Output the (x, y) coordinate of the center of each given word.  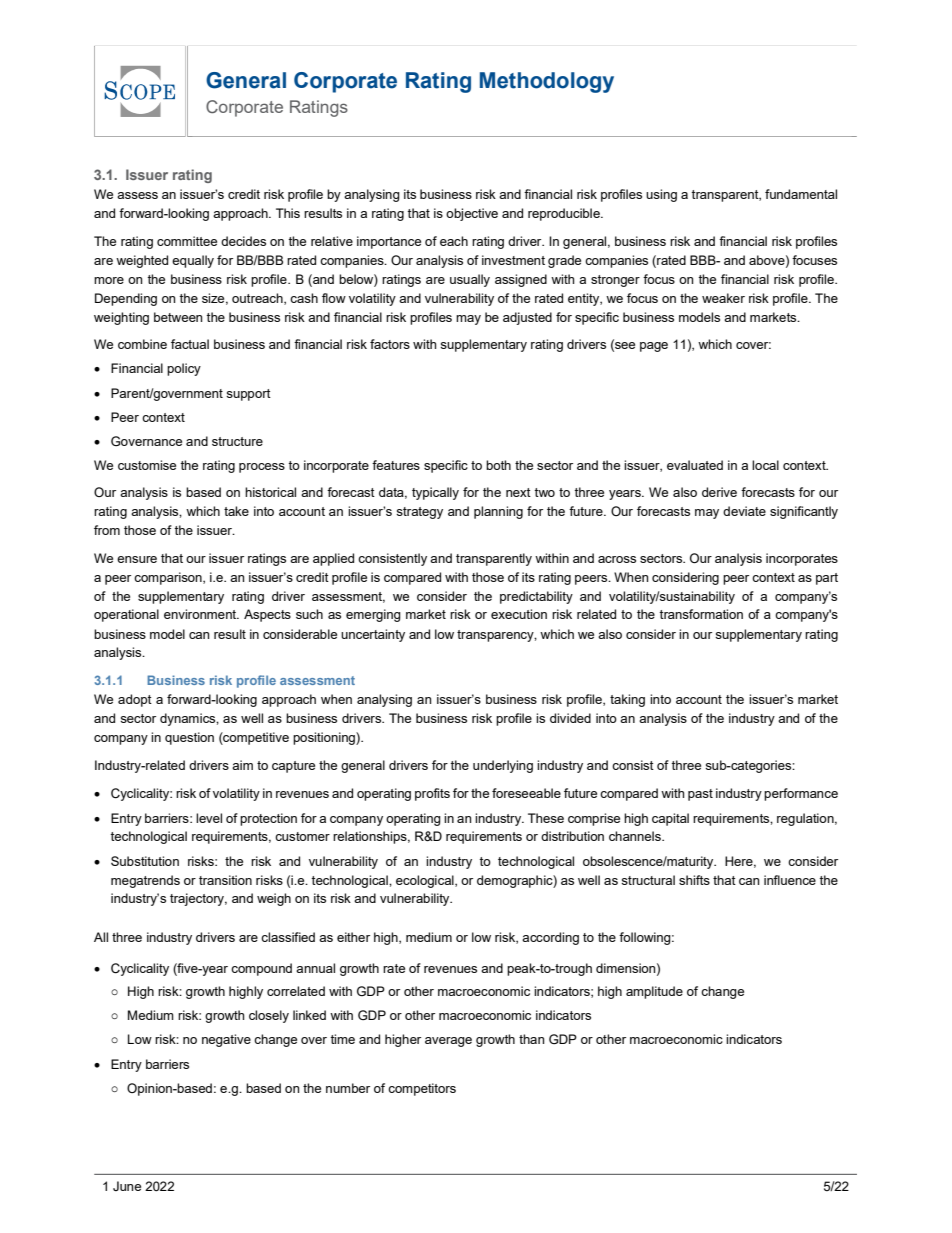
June (127, 1186)
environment (201, 614)
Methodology (547, 82)
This (288, 213)
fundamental (801, 194)
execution (519, 614)
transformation (701, 614)
